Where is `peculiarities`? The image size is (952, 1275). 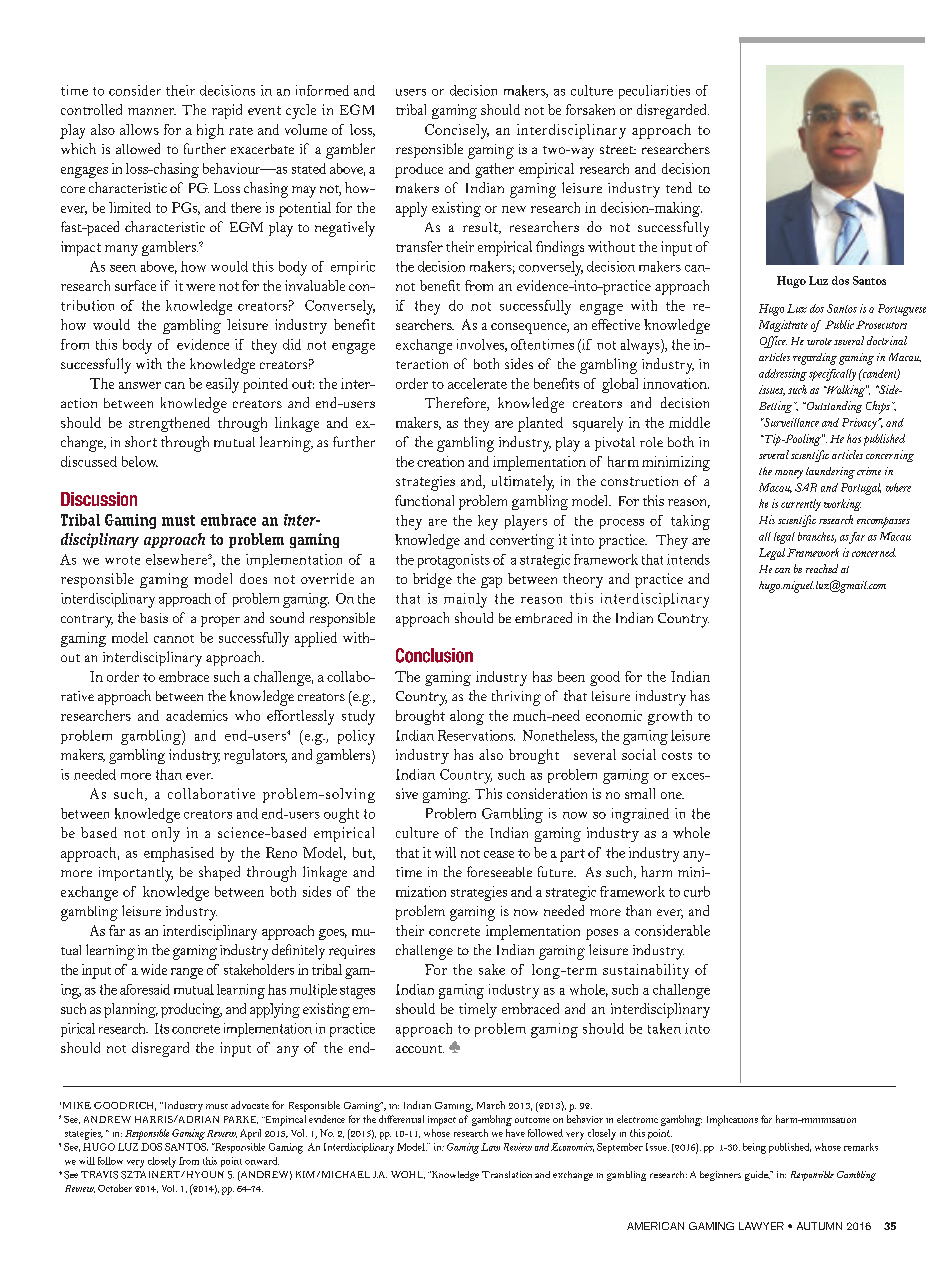
peculiarities is located at coordinates (654, 92).
